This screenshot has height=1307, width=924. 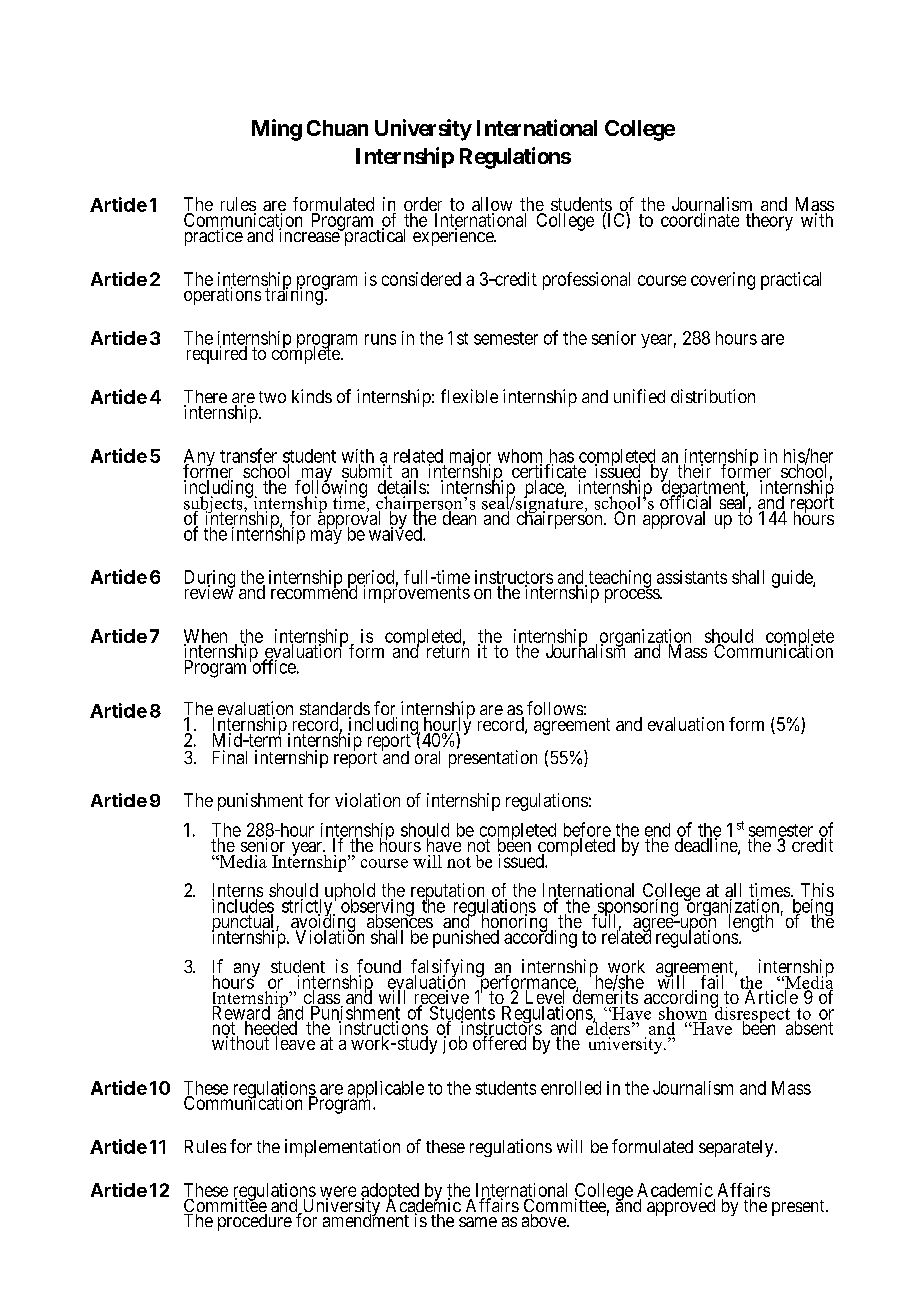 I want to click on allow, so click(x=492, y=205).
